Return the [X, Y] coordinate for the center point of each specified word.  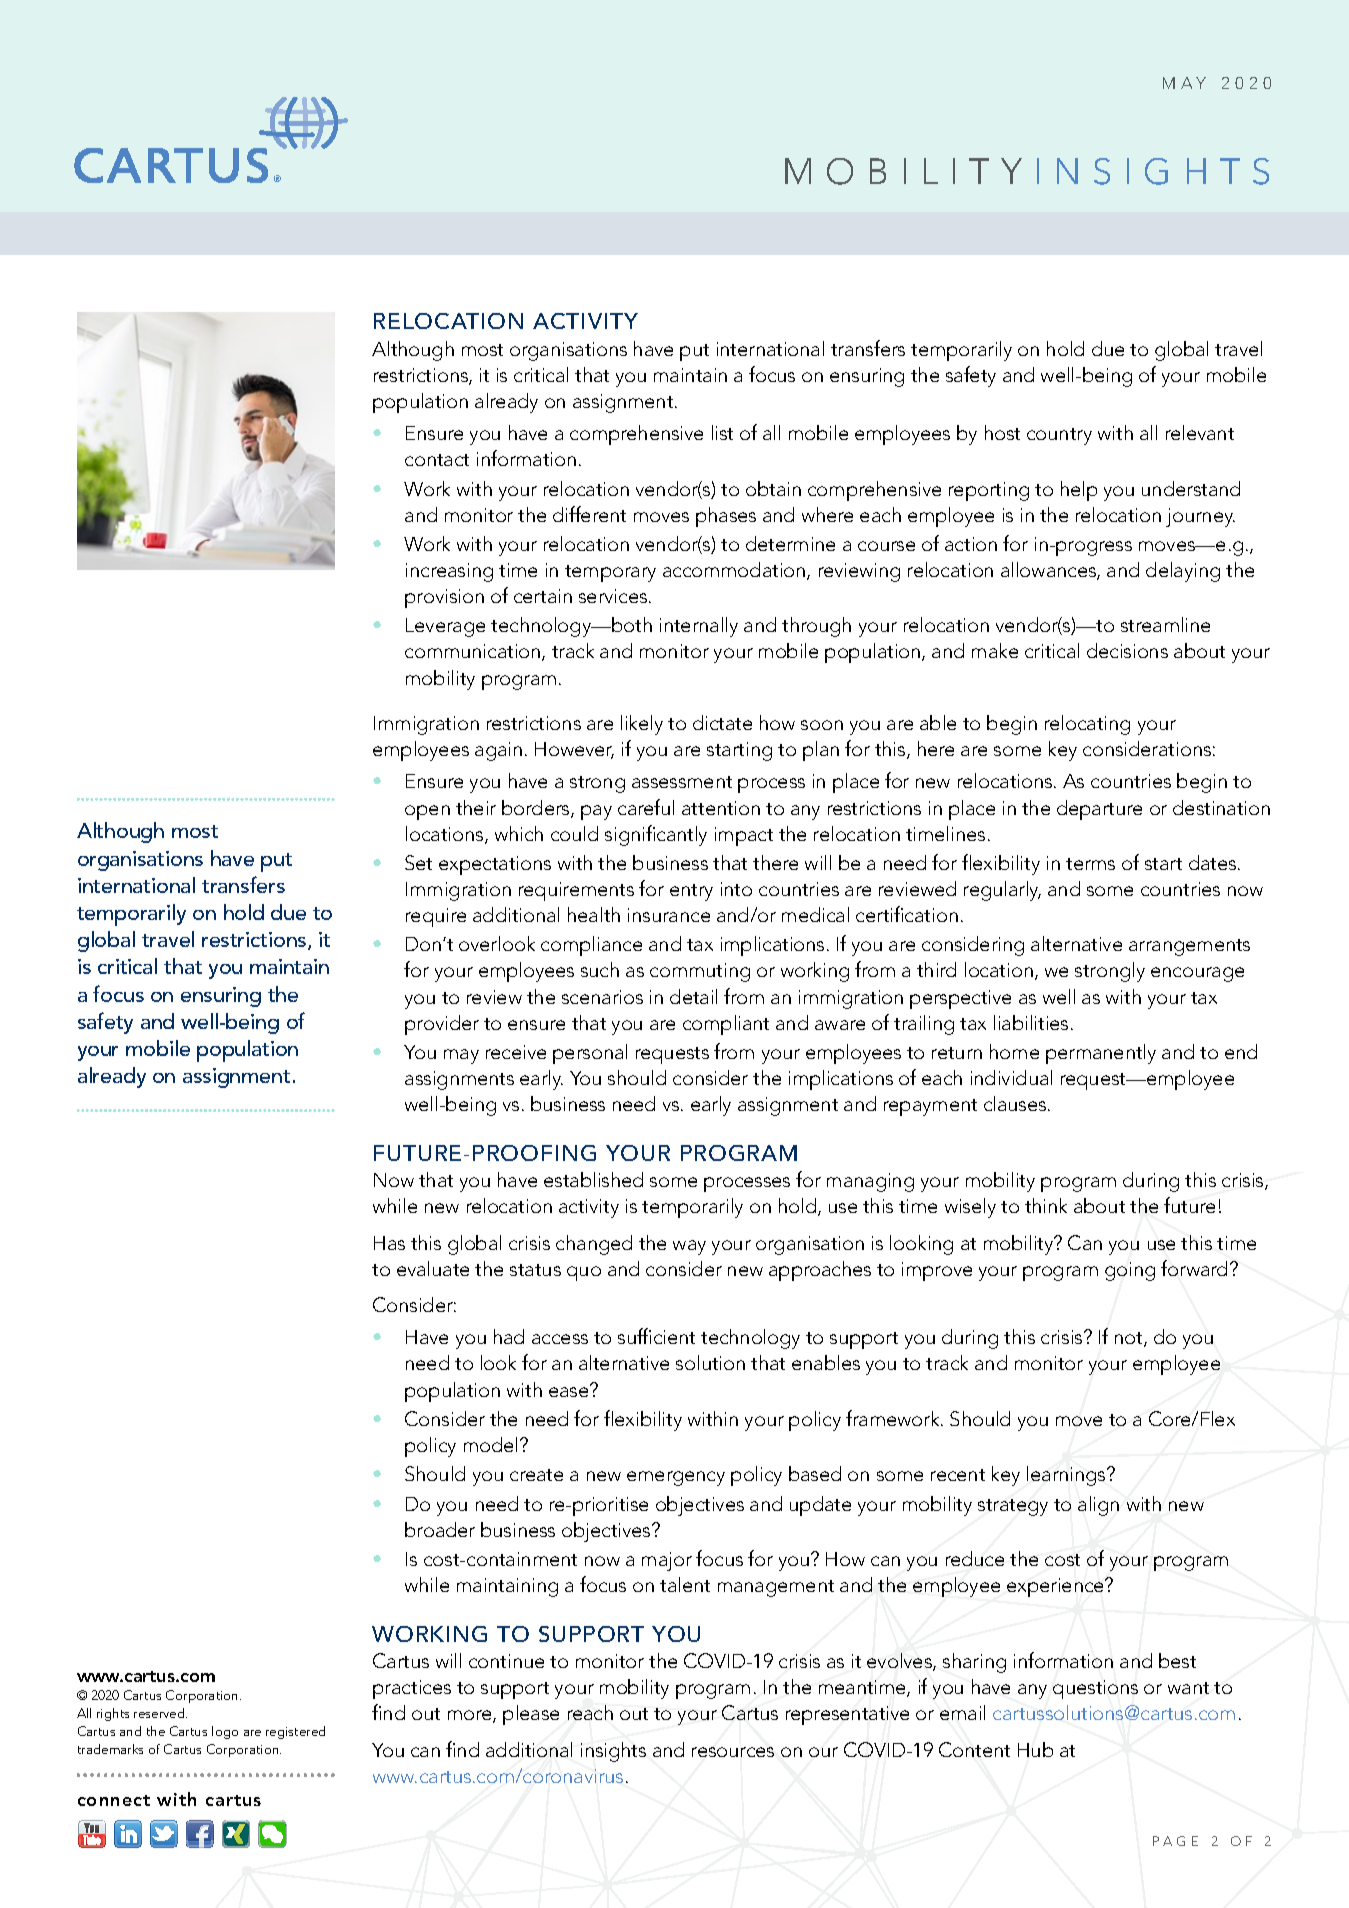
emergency [676, 1478]
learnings [1067, 1476]
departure [1099, 810]
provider [442, 1025]
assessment [682, 782]
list [722, 432]
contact [437, 460]
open [427, 812]
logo [225, 1732]
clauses [1016, 1103]
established [593, 1179]
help [1079, 491]
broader [440, 1529]
